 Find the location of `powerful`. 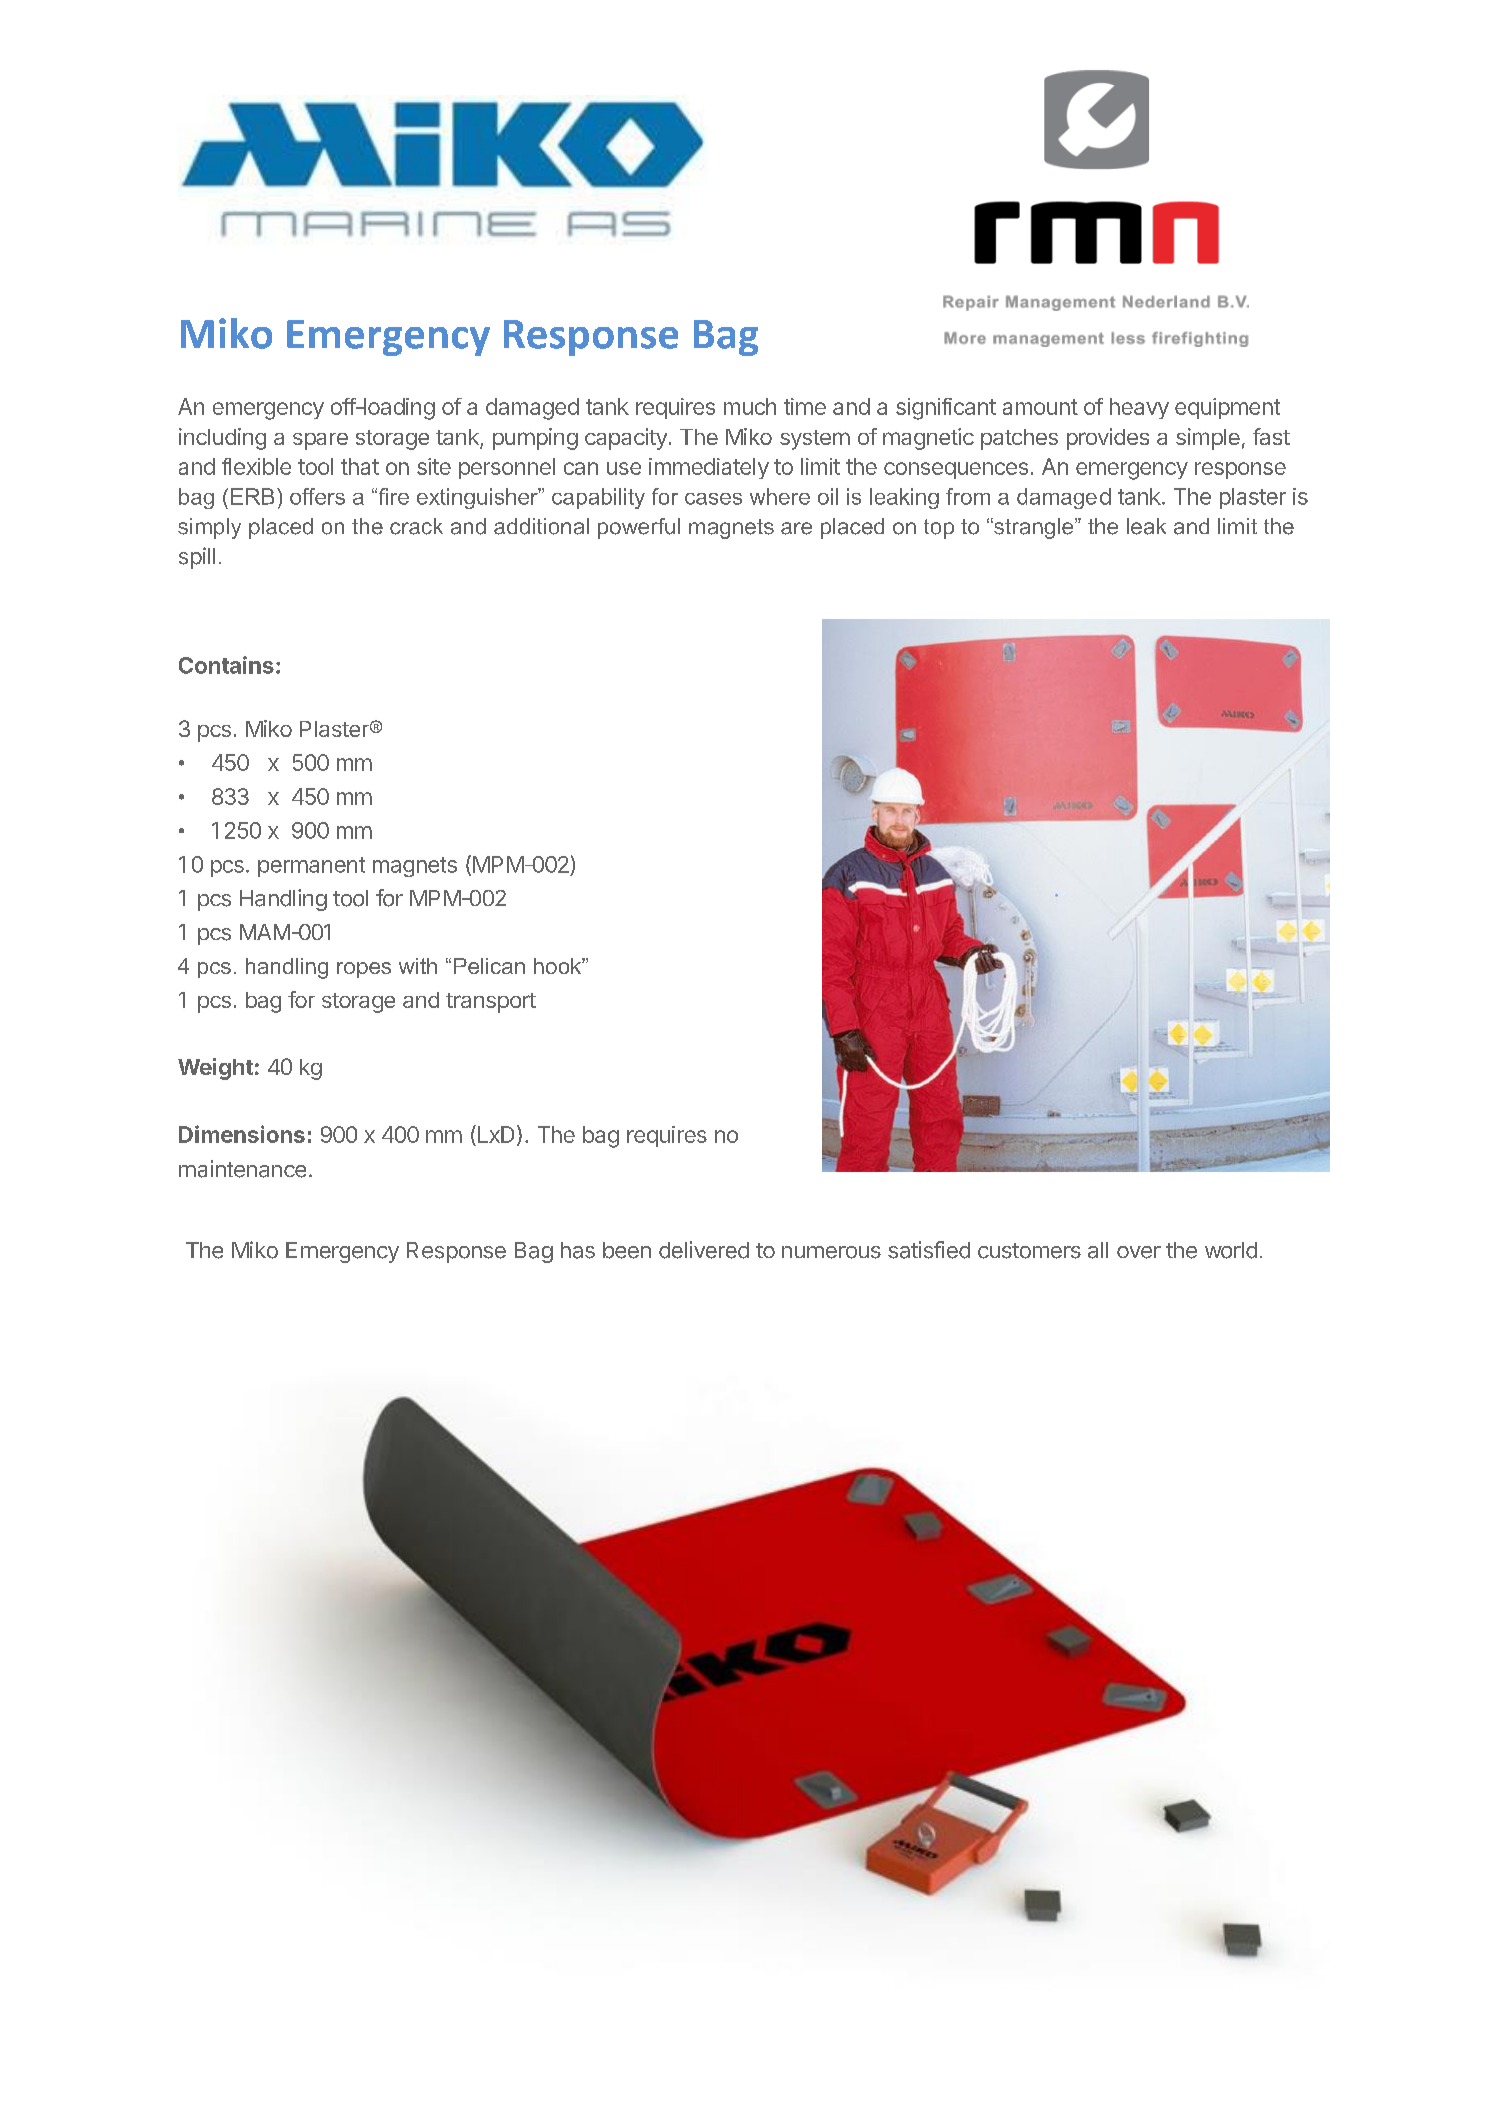

powerful is located at coordinates (639, 528).
